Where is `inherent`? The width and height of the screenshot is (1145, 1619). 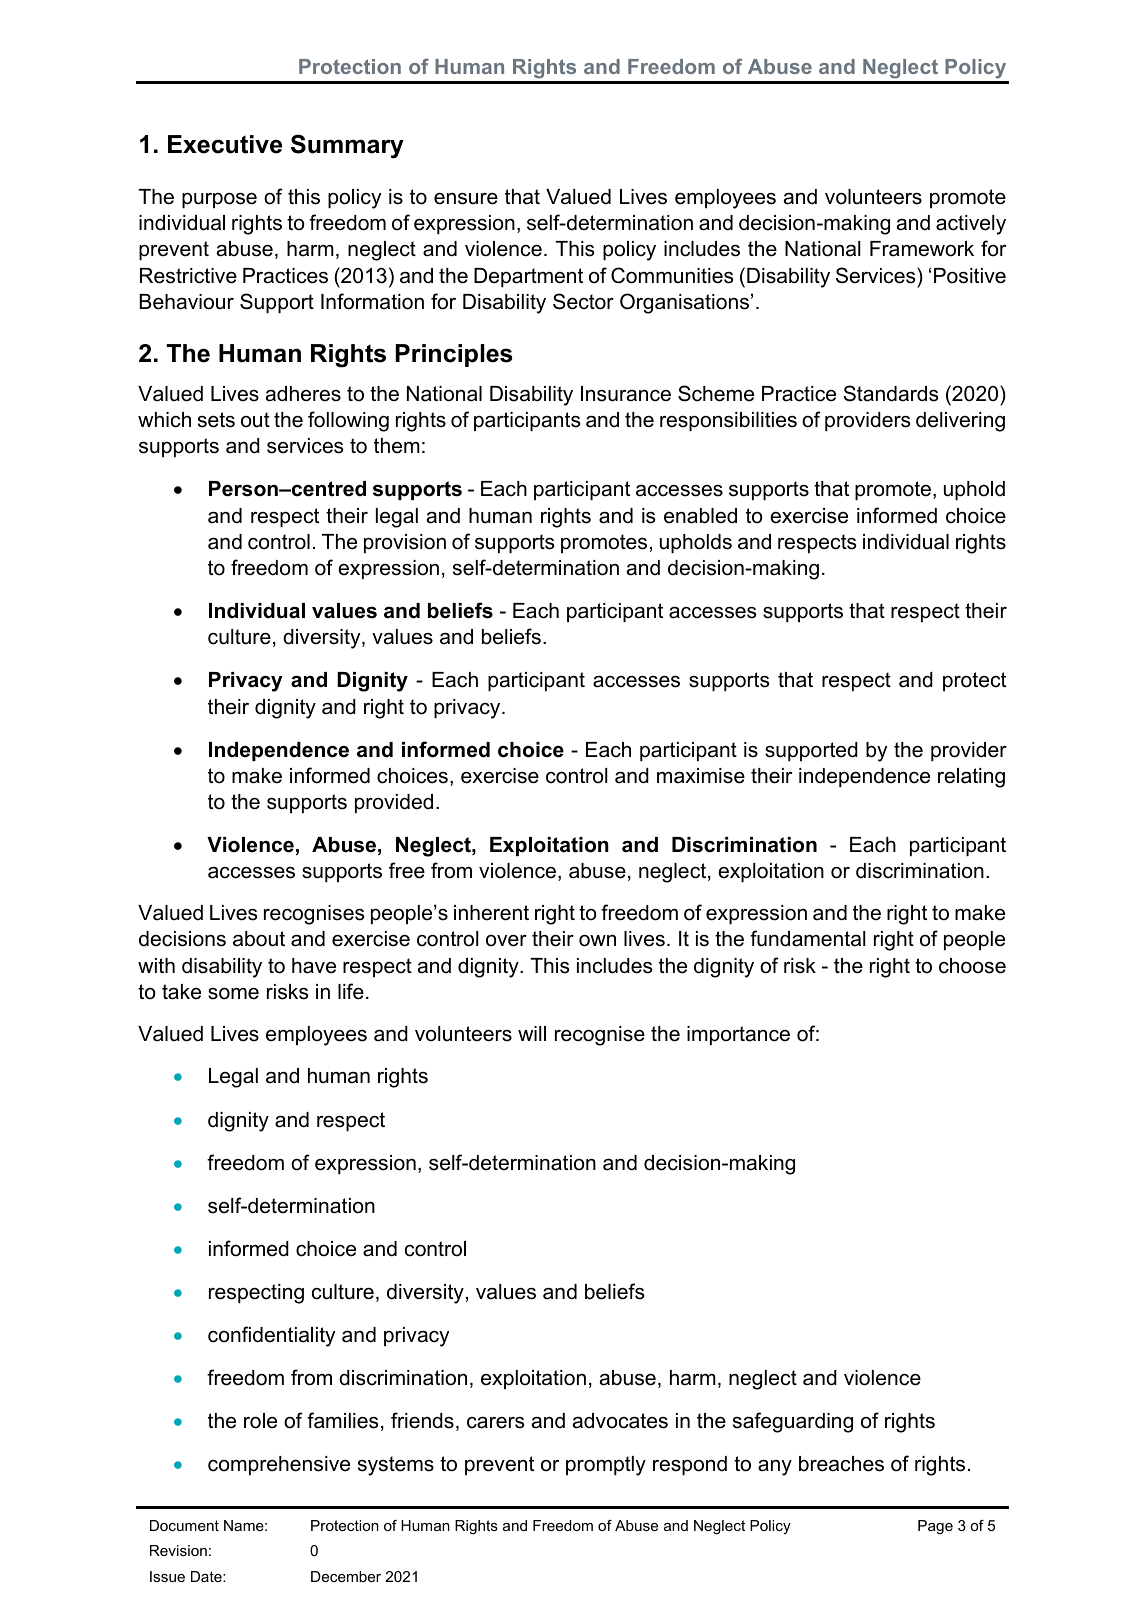
inherent is located at coordinates (491, 913).
